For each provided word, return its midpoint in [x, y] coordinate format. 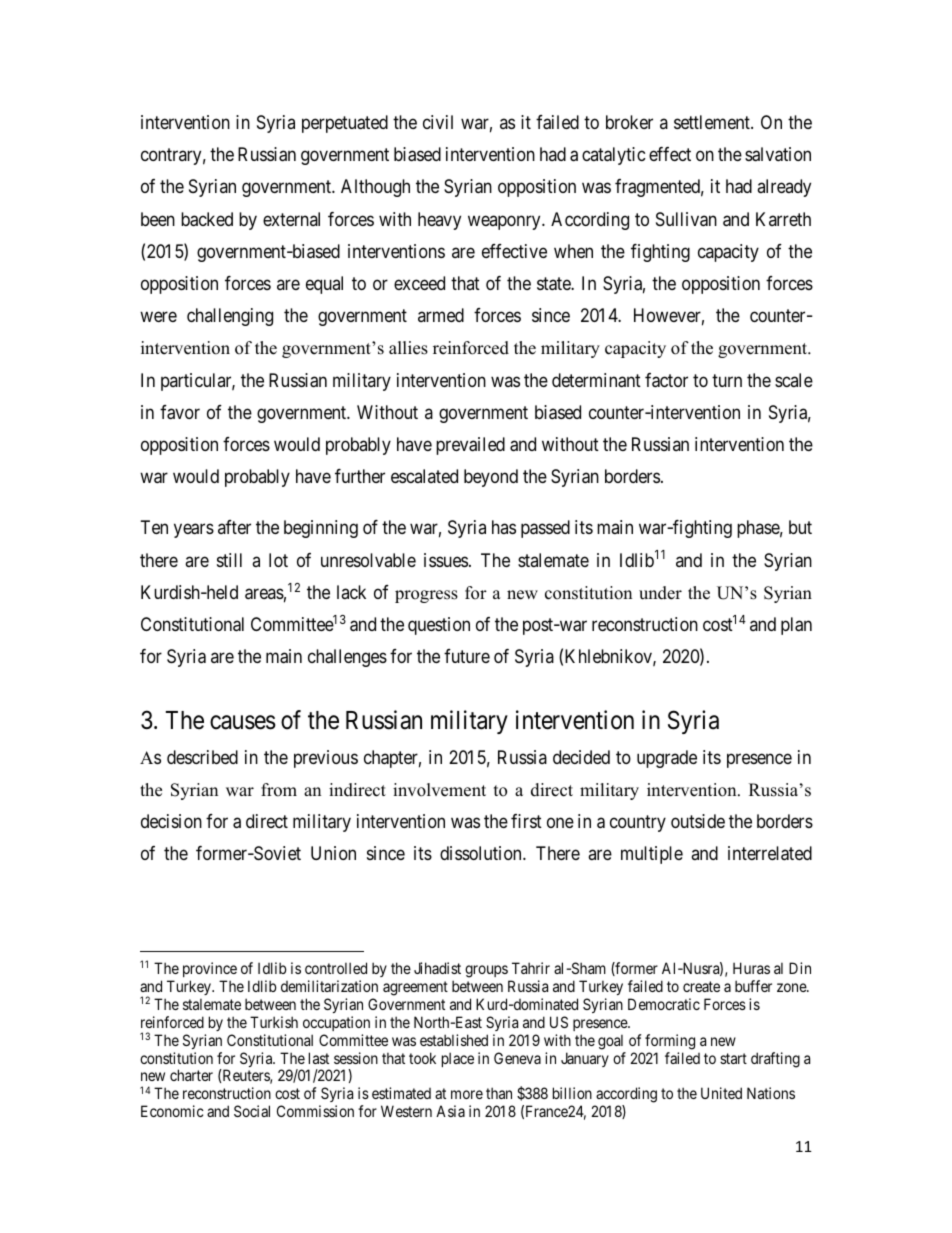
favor [180, 412]
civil [438, 122]
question [439, 626]
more [467, 1094]
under [660, 593]
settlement [713, 122]
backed [207, 219]
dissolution [482, 853]
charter [191, 1075]
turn [727, 380]
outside [698, 821]
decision [171, 821]
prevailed [470, 446]
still [229, 560]
